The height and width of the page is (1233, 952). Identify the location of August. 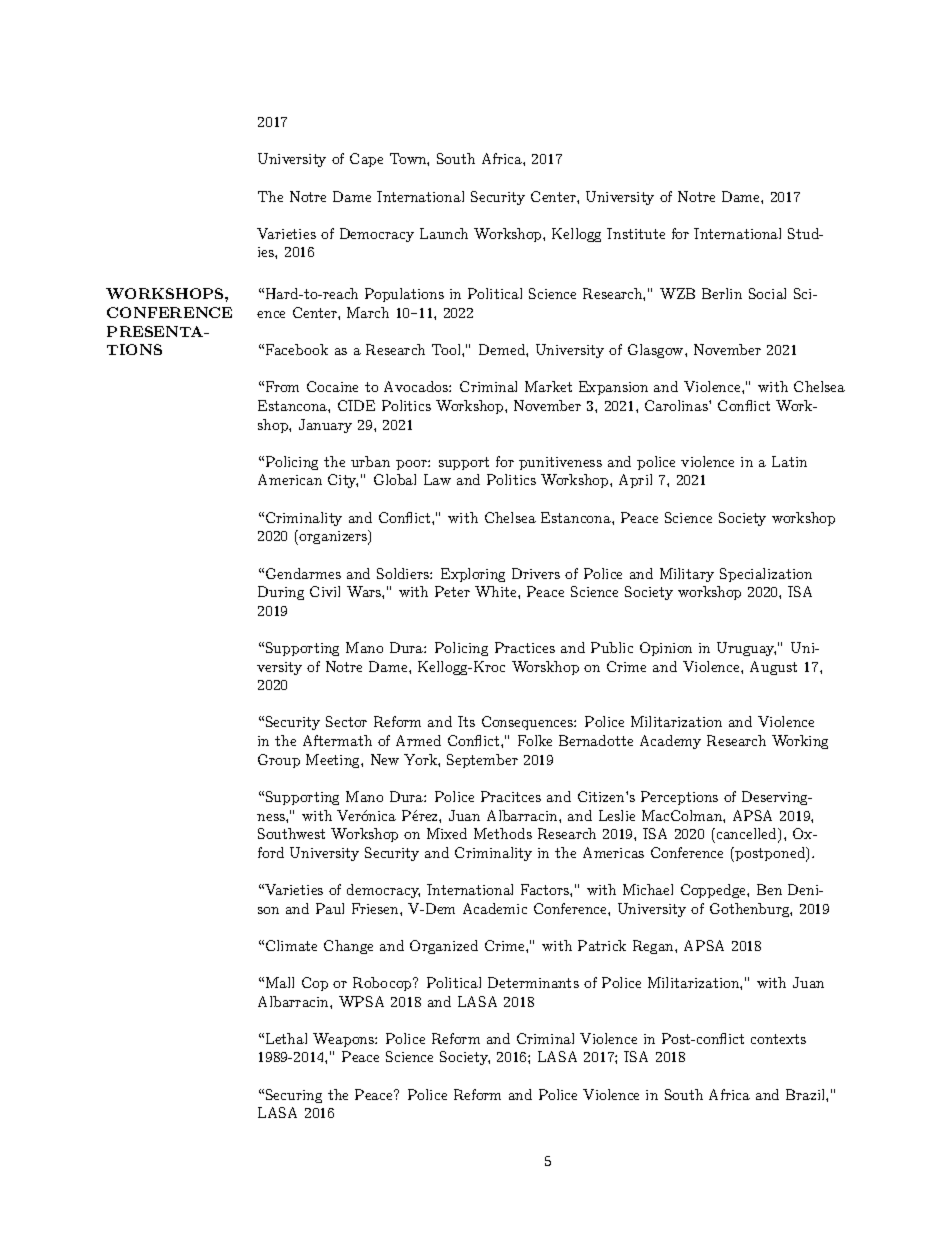
(773, 668).
